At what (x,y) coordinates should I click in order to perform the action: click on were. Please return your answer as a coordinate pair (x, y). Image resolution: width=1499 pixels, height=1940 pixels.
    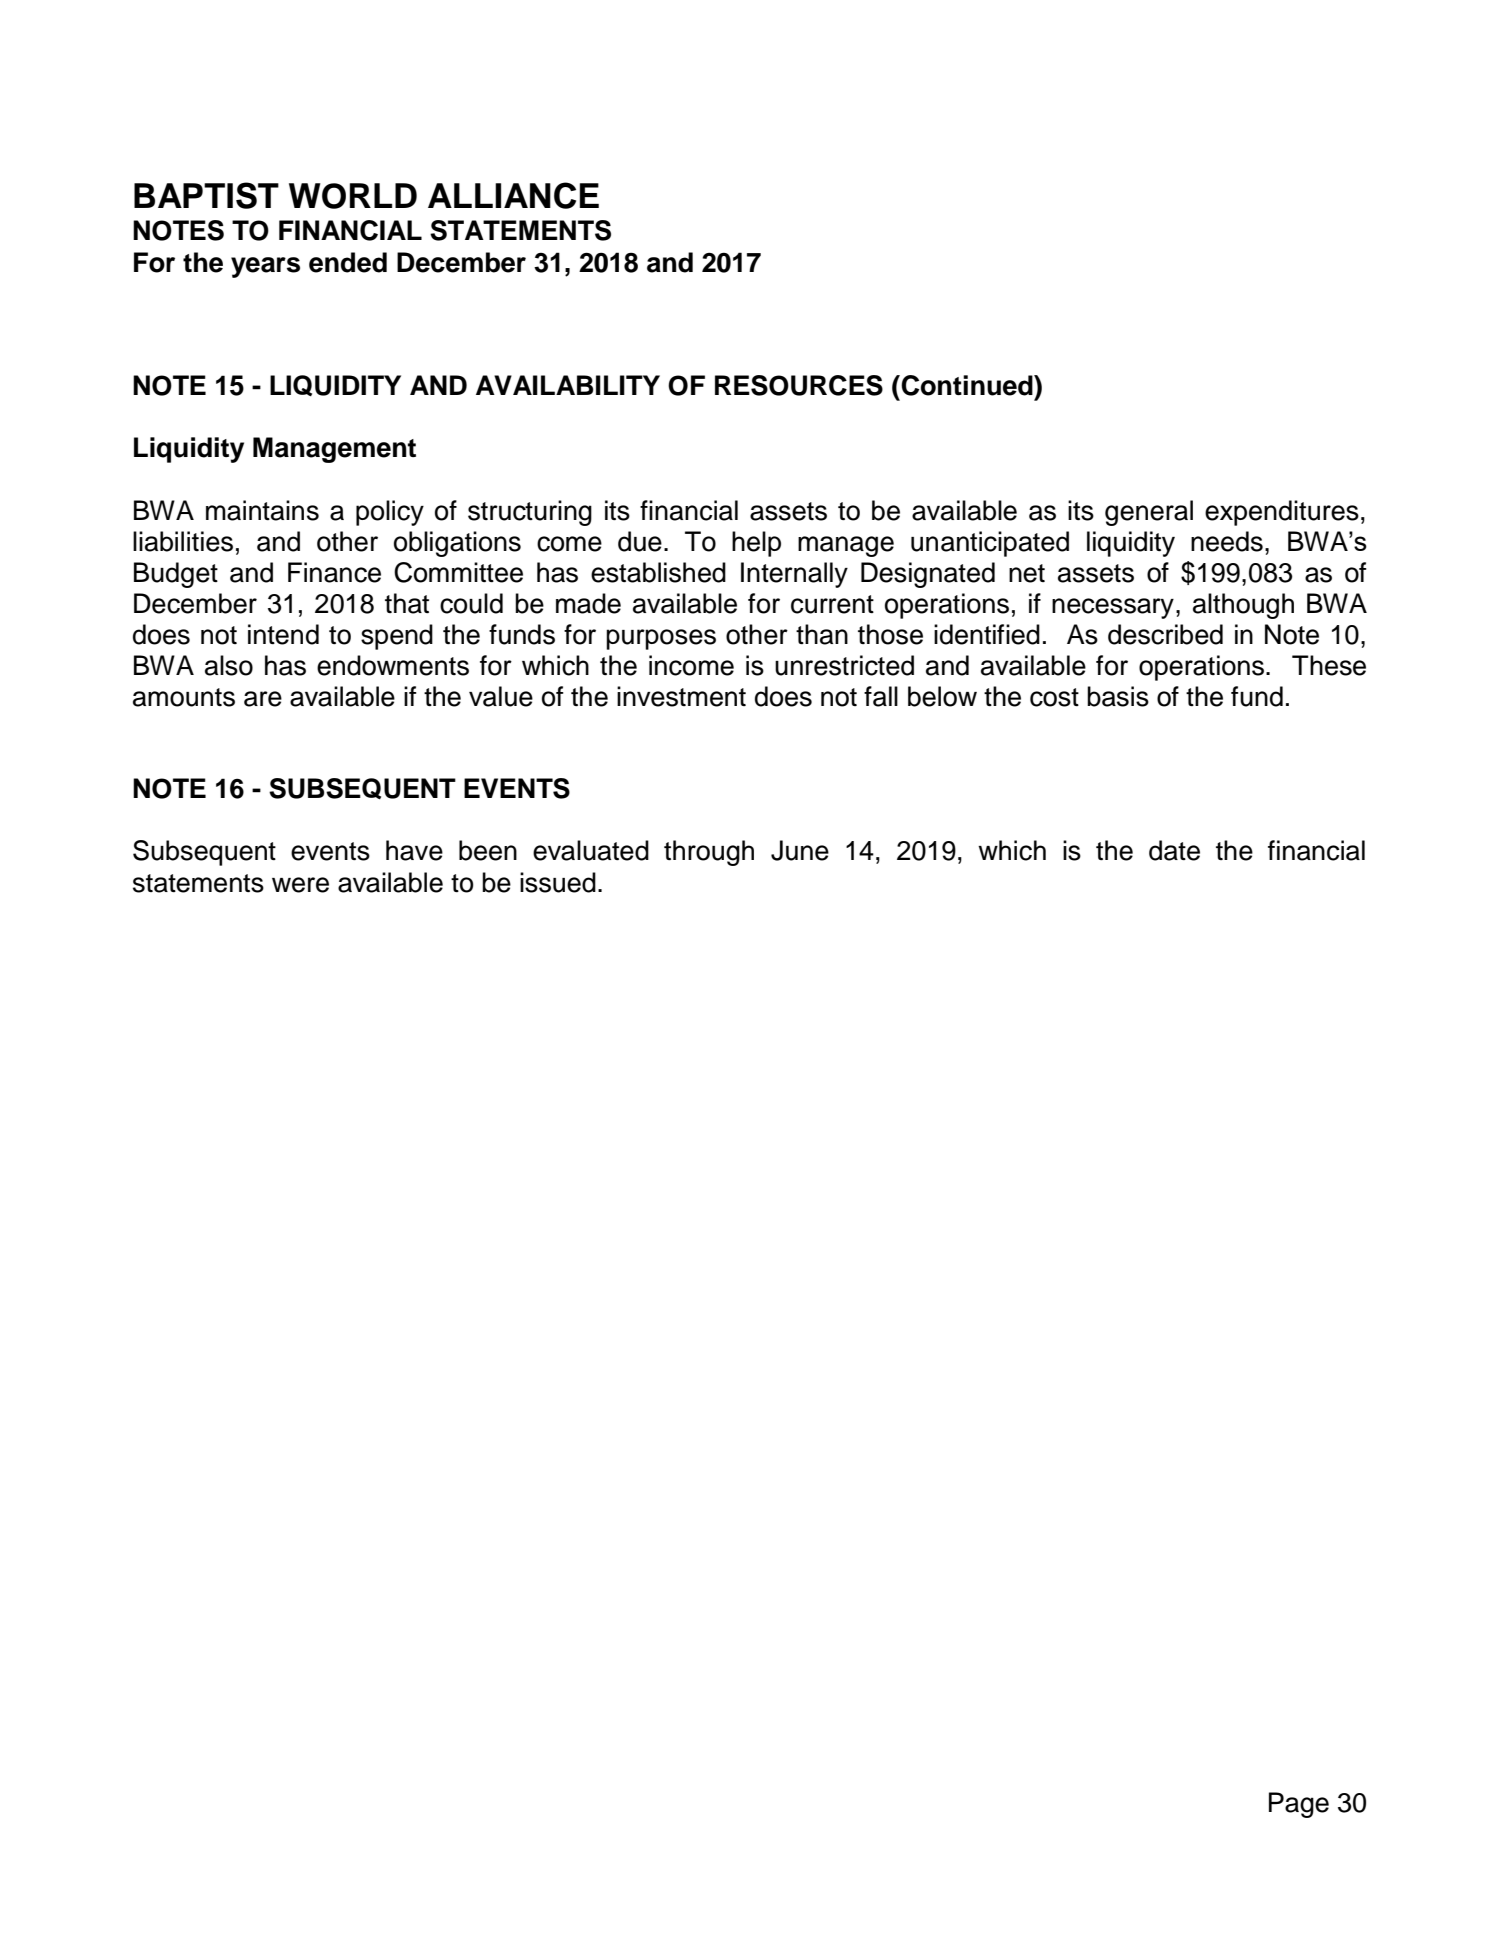
    Looking at the image, I should click on (300, 885).
